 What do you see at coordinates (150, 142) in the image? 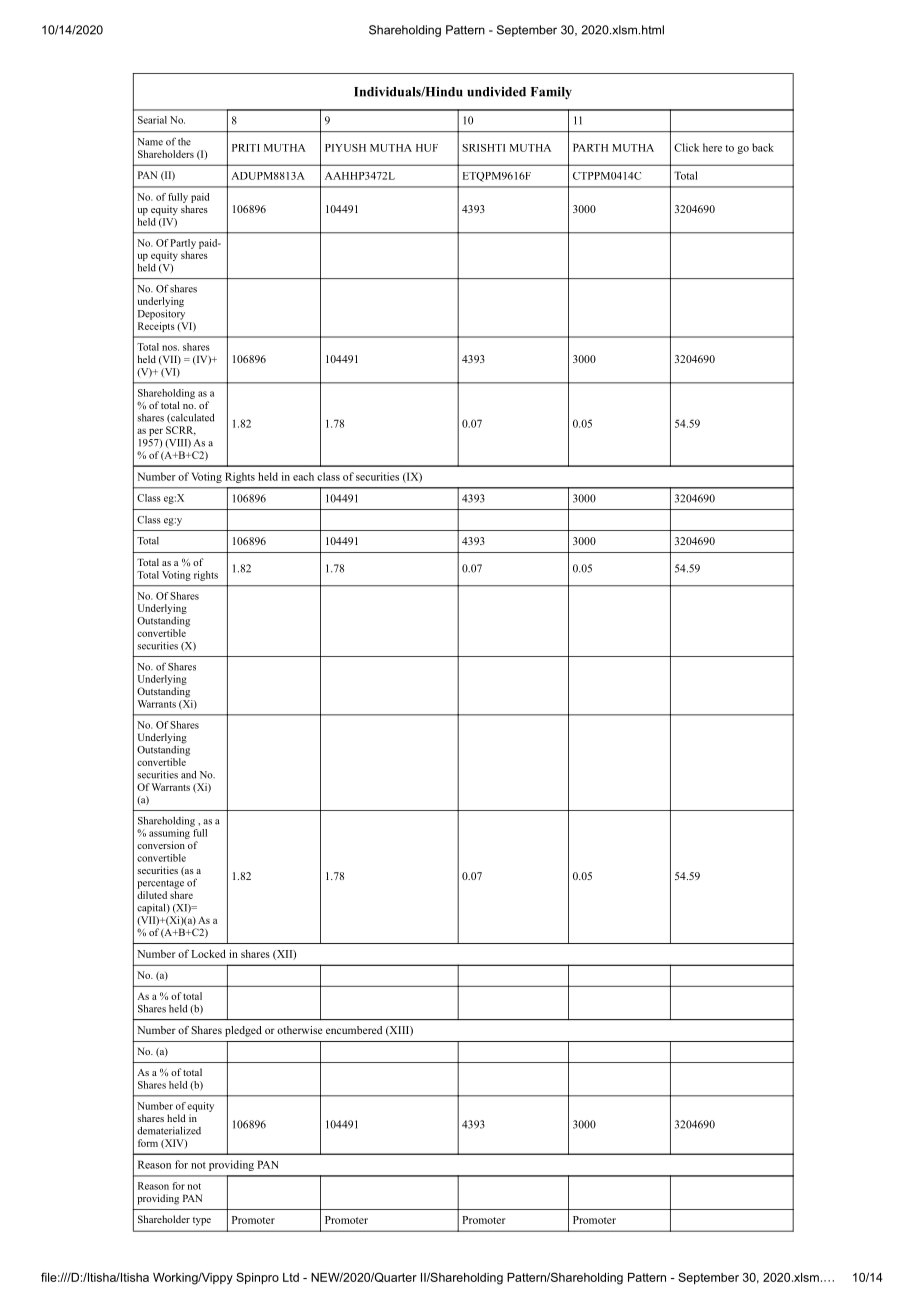
I see `Name` at bounding box center [150, 142].
